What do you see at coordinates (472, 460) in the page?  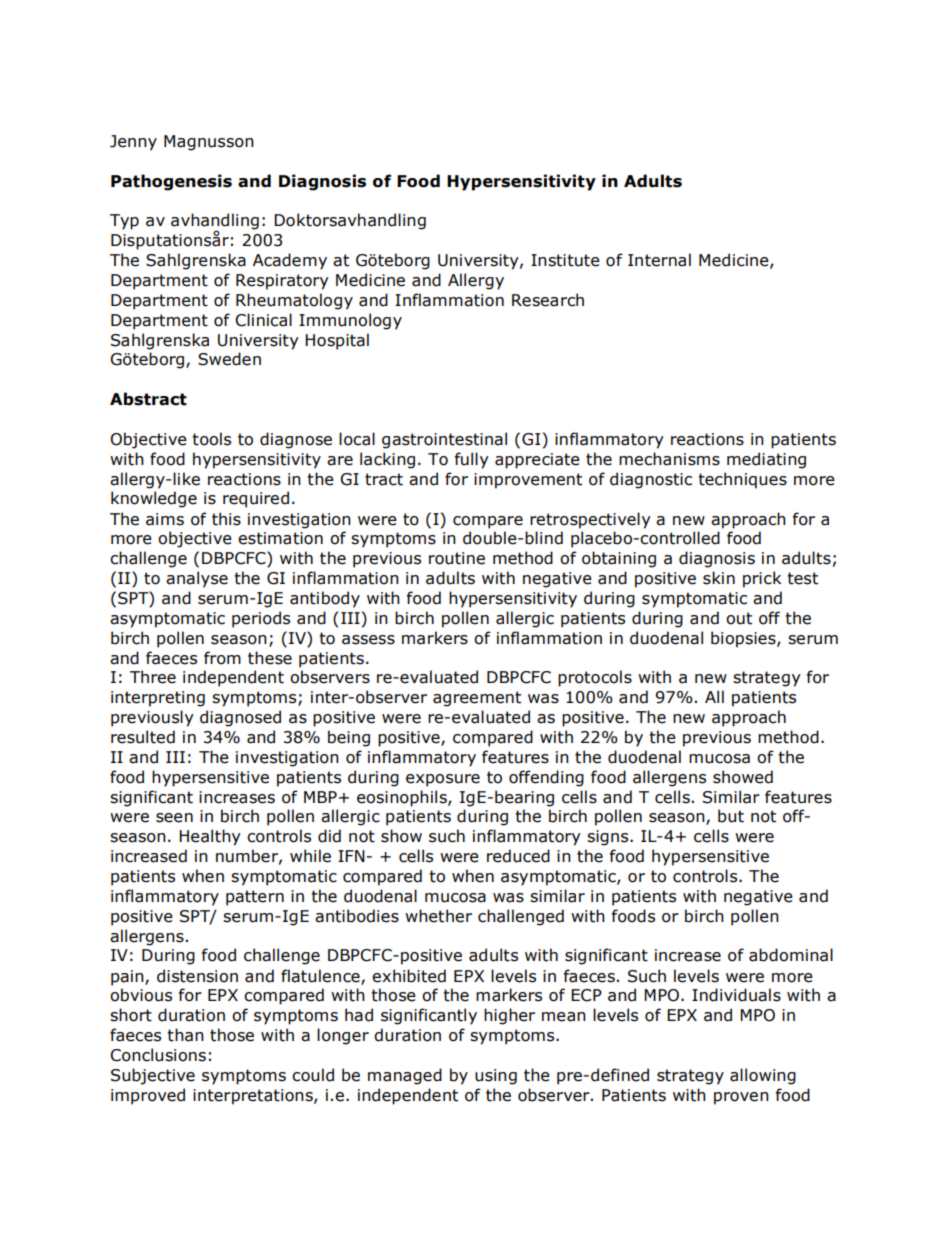 I see `fully` at bounding box center [472, 460].
